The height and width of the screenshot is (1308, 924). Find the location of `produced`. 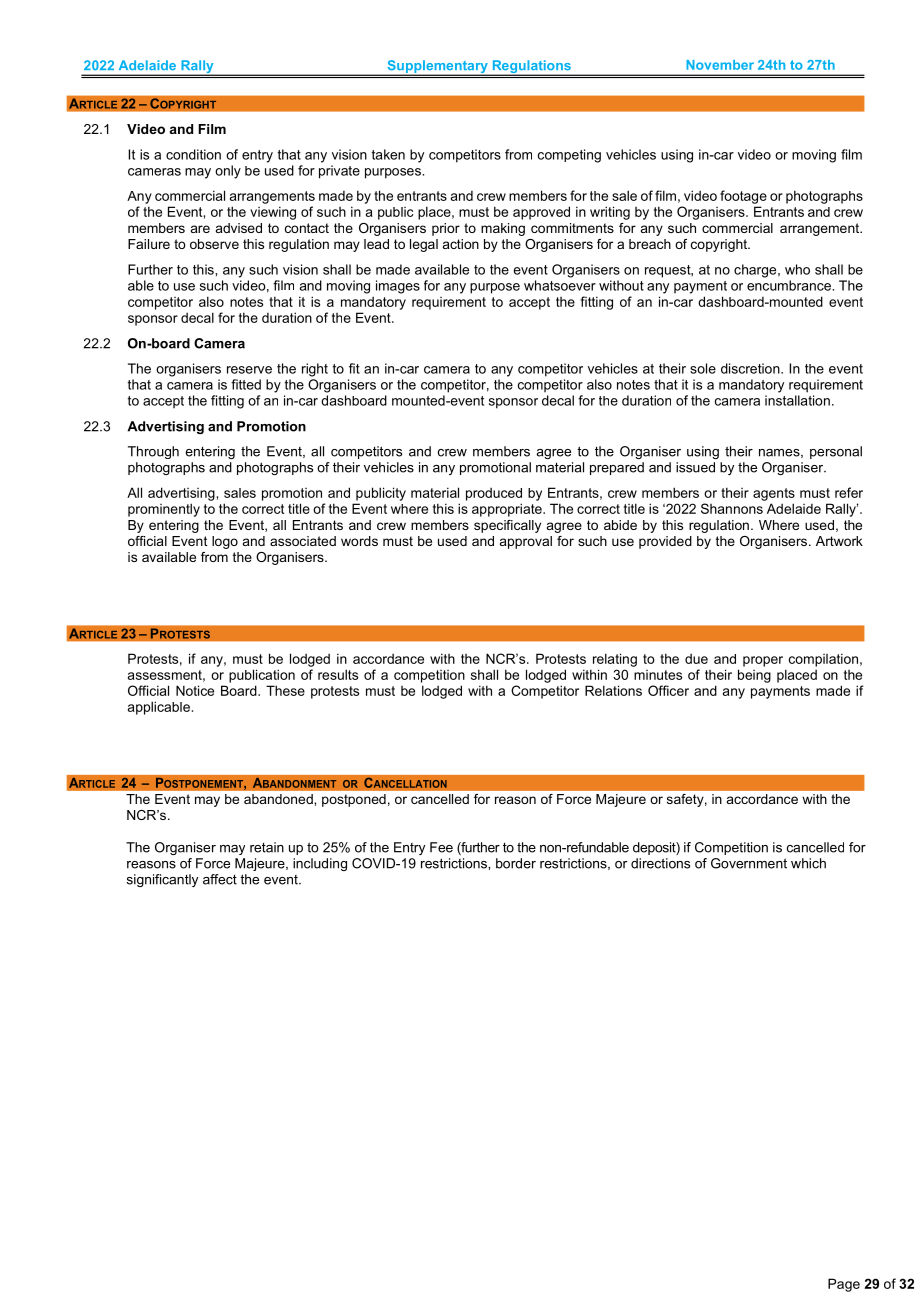

produced is located at coordinates (494, 494).
